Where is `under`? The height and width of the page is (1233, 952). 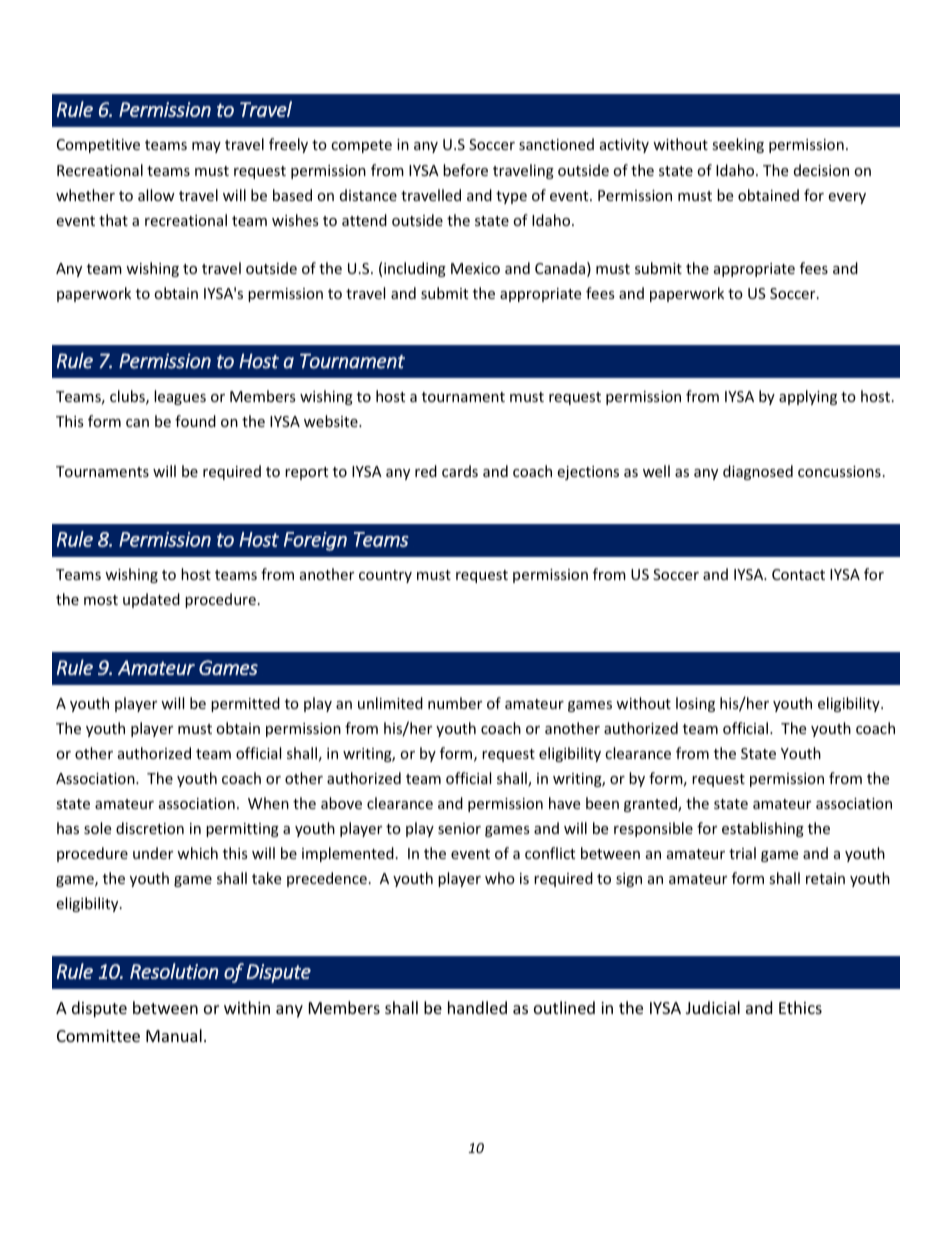
under is located at coordinates (153, 853).
